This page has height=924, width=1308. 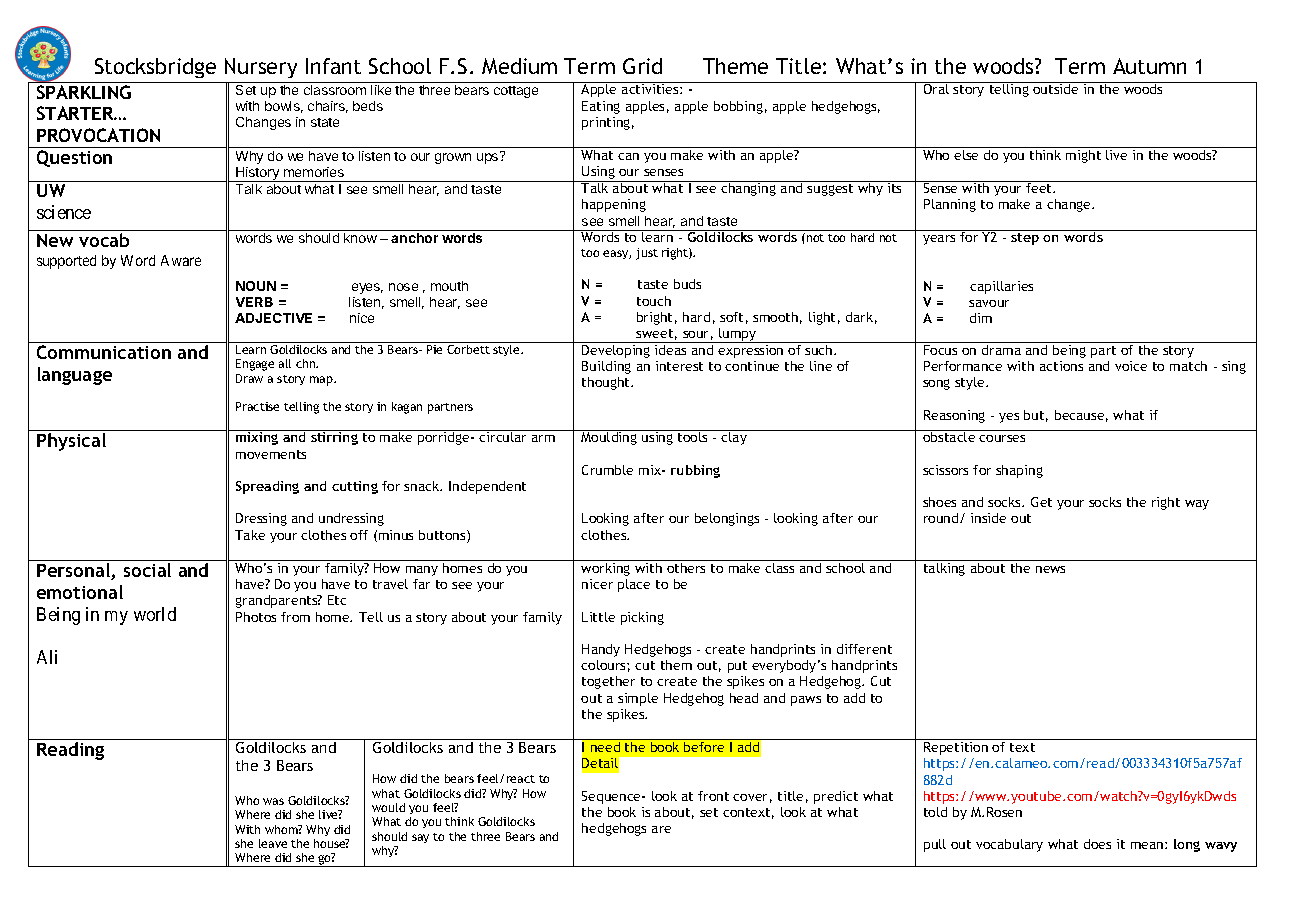 What do you see at coordinates (1001, 350) in the page?
I see `drama` at bounding box center [1001, 350].
